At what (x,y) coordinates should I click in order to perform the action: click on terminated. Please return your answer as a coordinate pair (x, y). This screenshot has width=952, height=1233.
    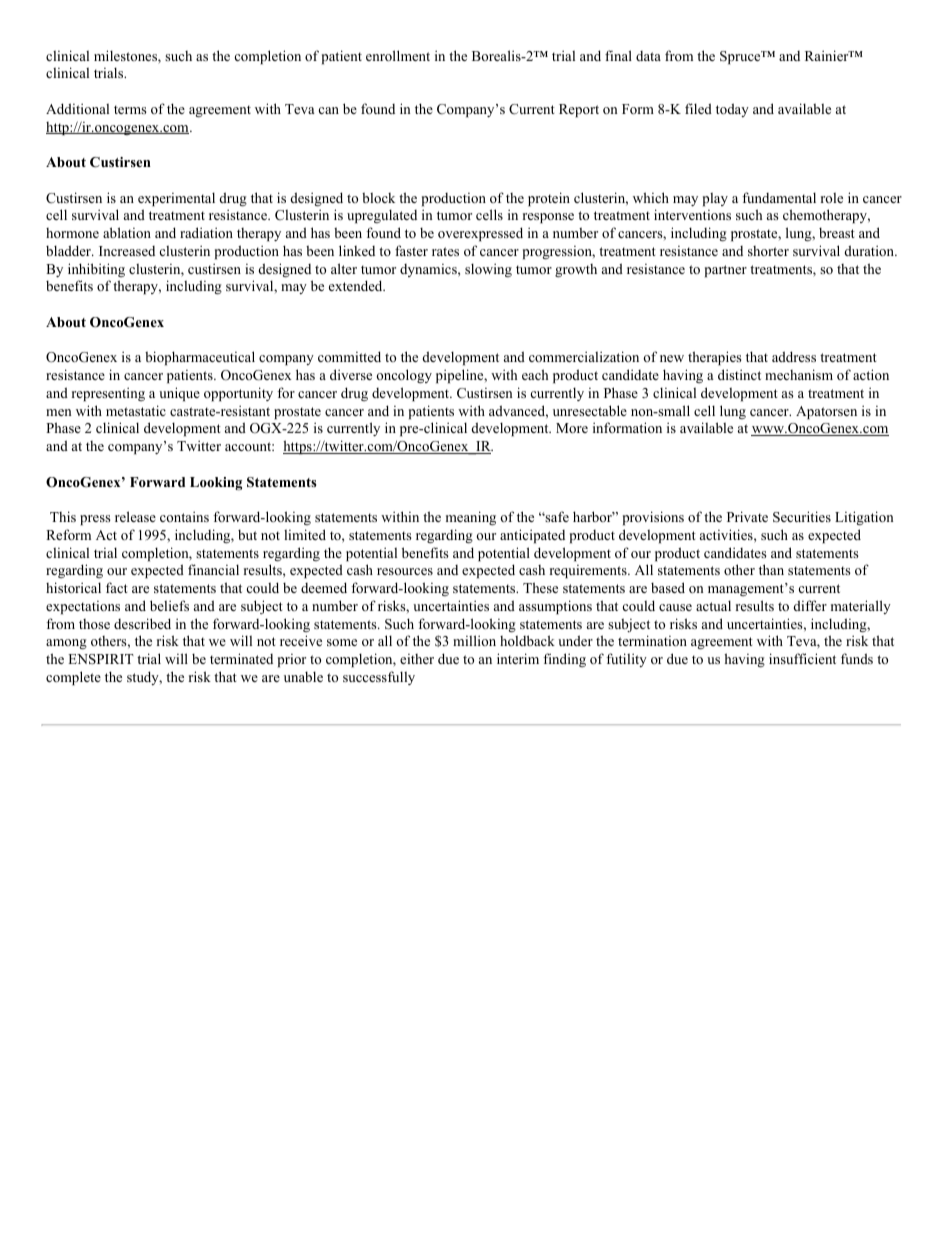
    Looking at the image, I should click on (241, 658).
